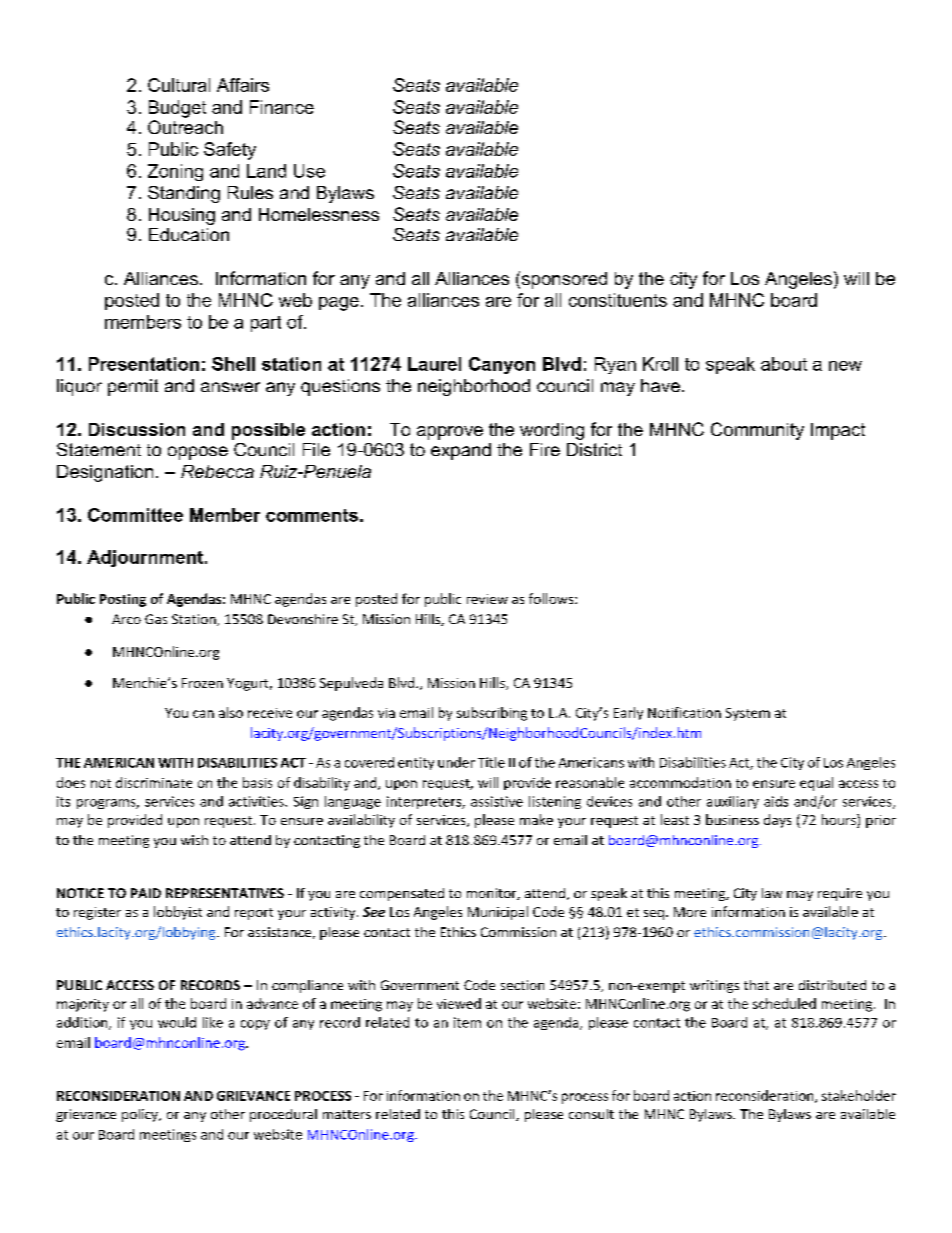 The width and height of the image is (952, 1233). Describe the element at coordinates (177, 109) in the image. I see `Budget` at that location.
